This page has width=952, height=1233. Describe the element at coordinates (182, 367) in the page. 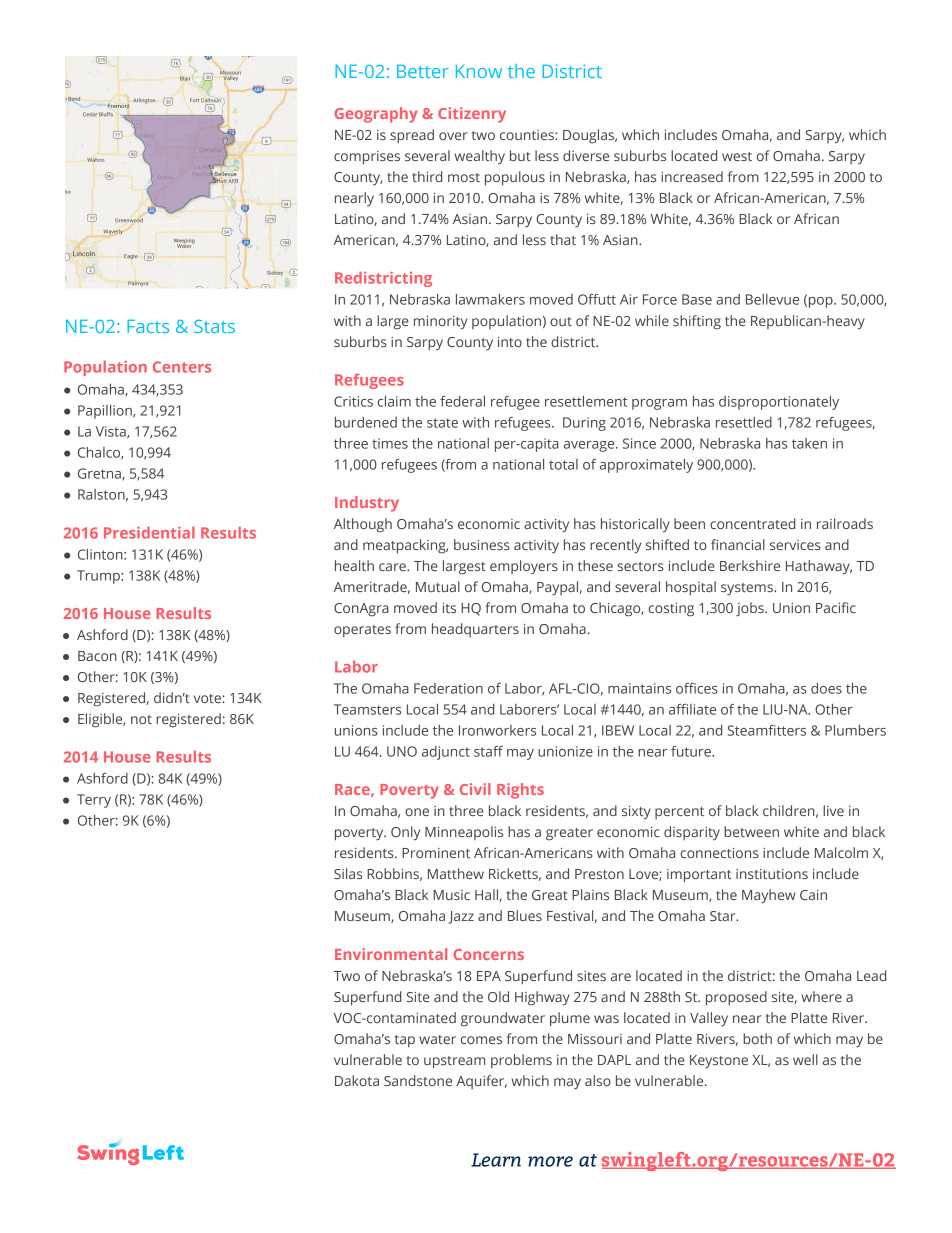

I see `Centers` at that location.
